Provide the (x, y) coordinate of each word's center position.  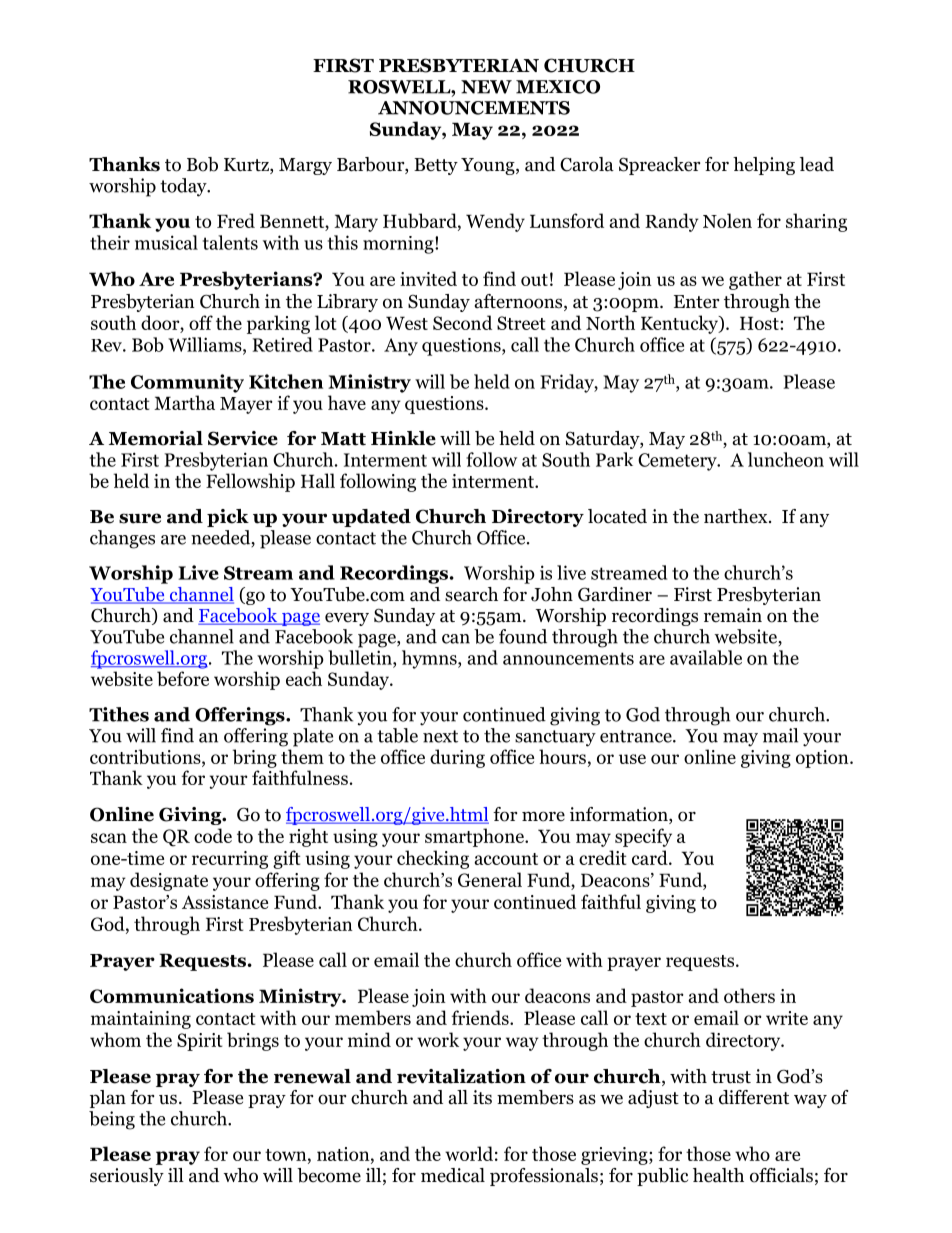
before (183, 678)
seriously (127, 1177)
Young (489, 166)
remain (733, 615)
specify (643, 837)
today (184, 187)
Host (760, 323)
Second (462, 322)
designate (169, 881)
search (471, 594)
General (490, 879)
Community (187, 383)
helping (764, 166)
